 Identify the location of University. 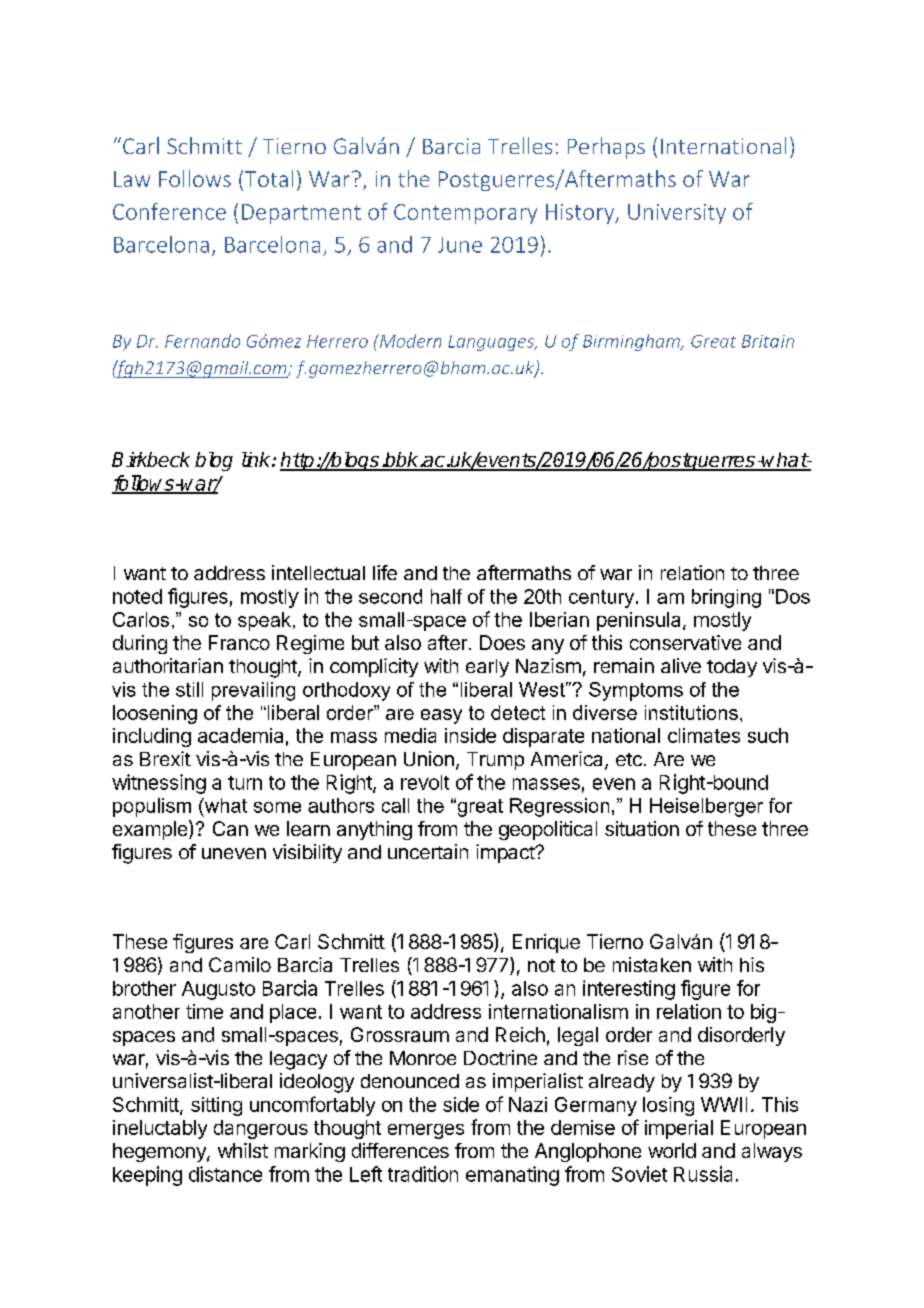
(677, 214).
